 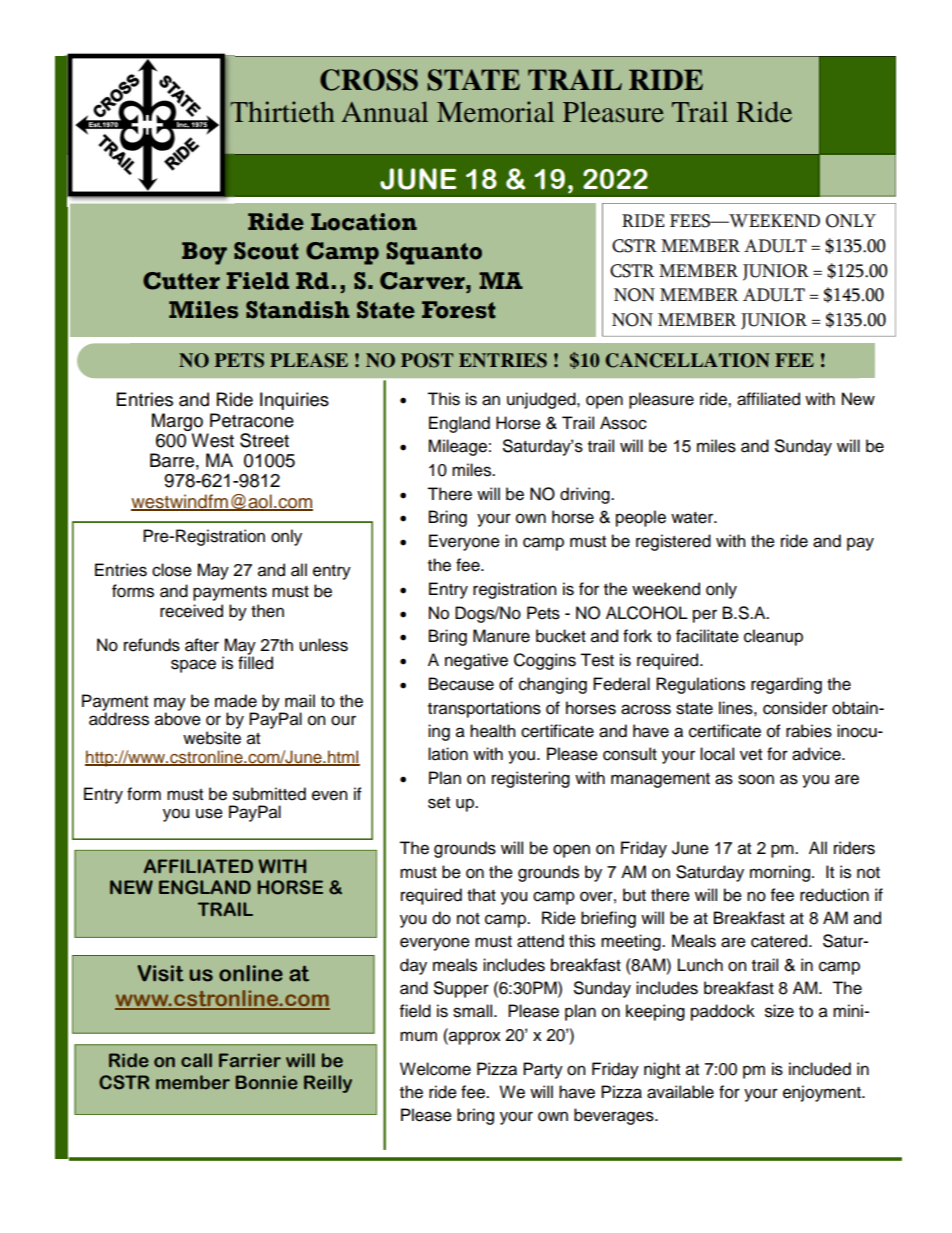 I want to click on water, so click(x=693, y=518).
